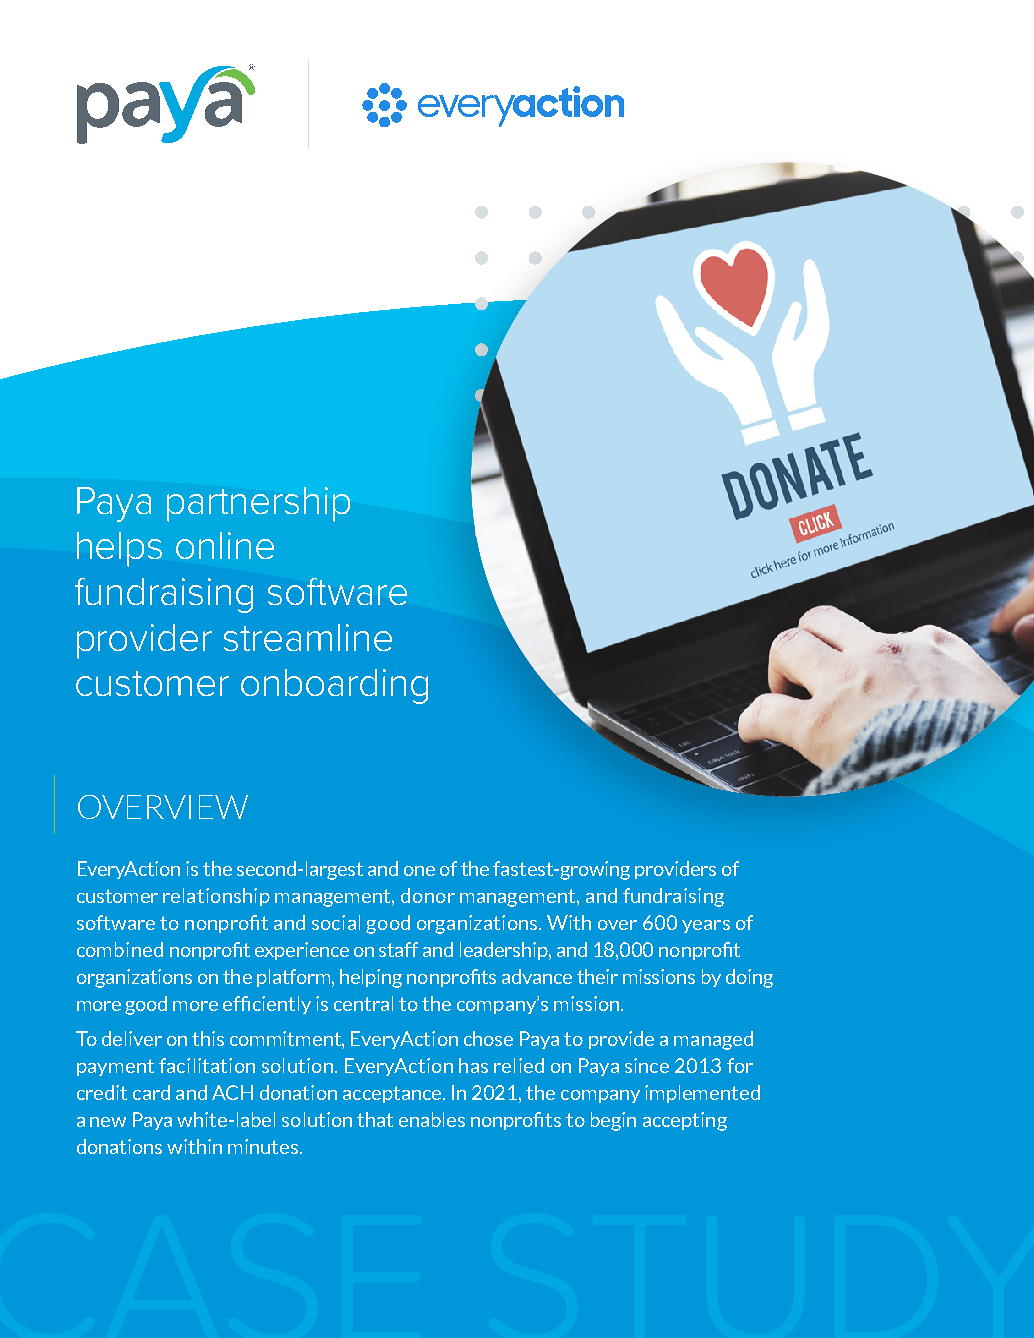  I want to click on one, so click(419, 871).
